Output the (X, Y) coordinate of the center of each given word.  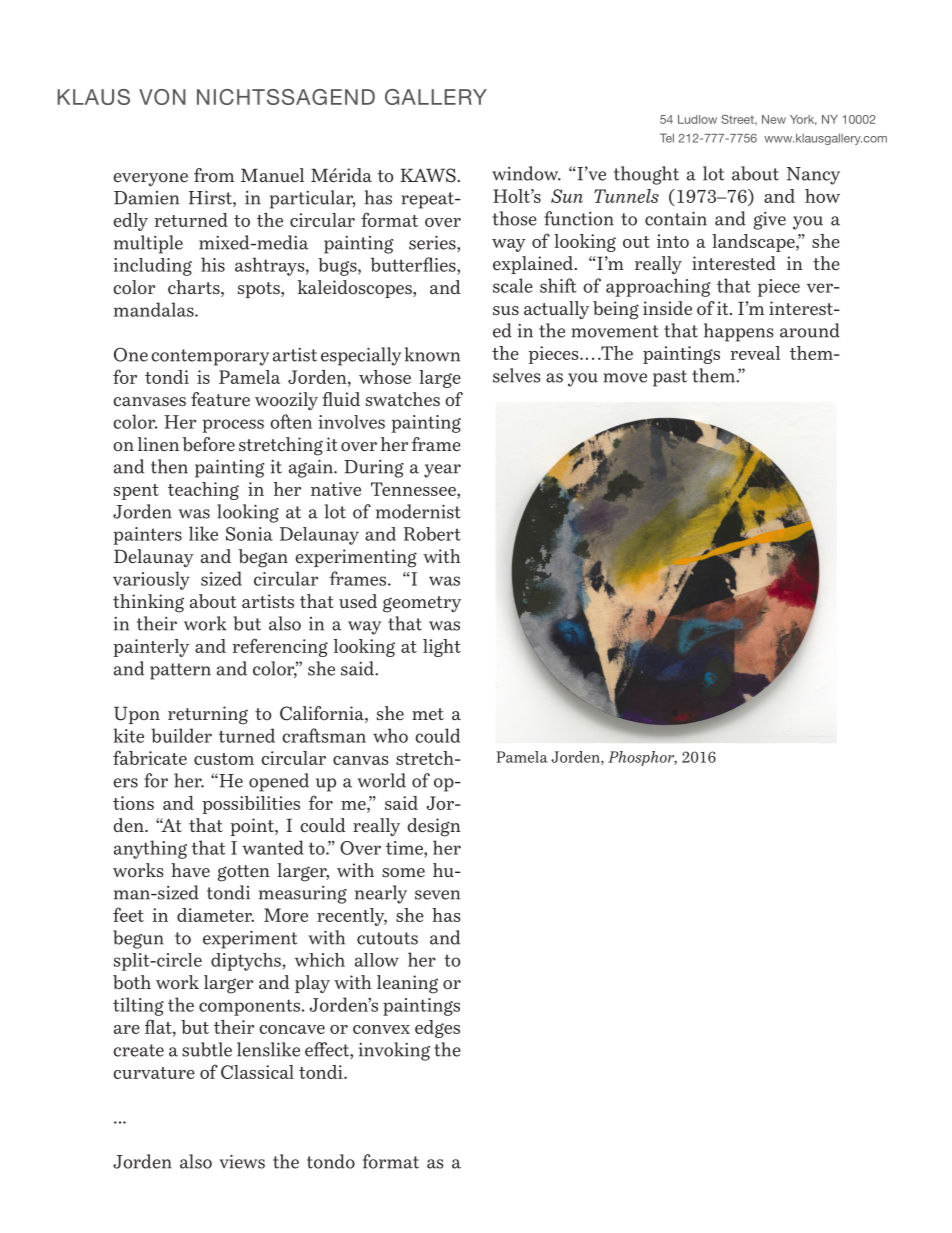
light (442, 648)
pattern (180, 671)
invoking (394, 1051)
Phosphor (642, 758)
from (214, 175)
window (526, 173)
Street (738, 119)
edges (437, 1029)
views (242, 1162)
